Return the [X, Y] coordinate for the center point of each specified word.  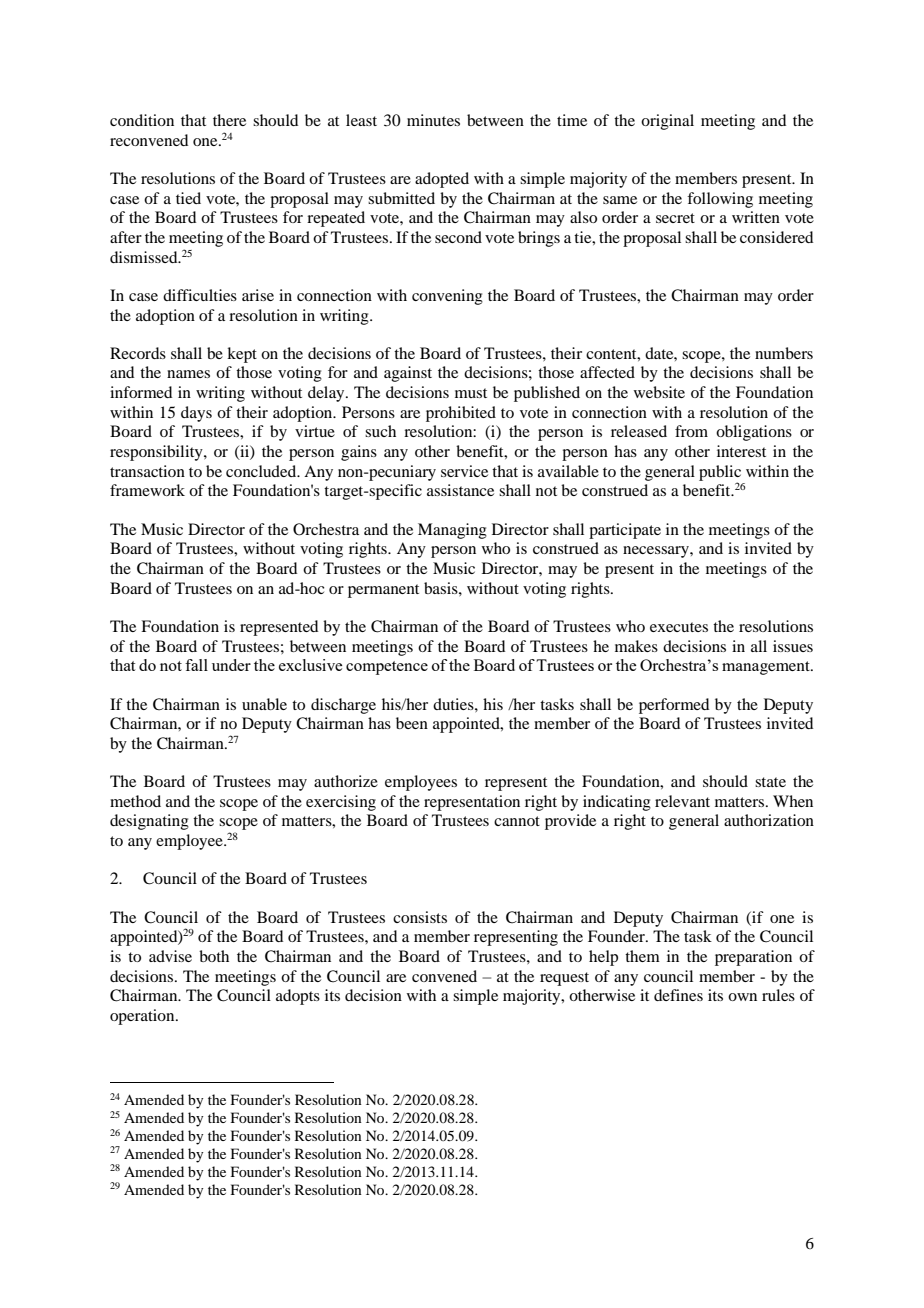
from [691, 431]
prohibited [461, 414]
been [412, 723]
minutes [433, 120]
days [196, 414]
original [667, 122]
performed [674, 706]
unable [264, 704]
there [229, 120]
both [214, 956]
